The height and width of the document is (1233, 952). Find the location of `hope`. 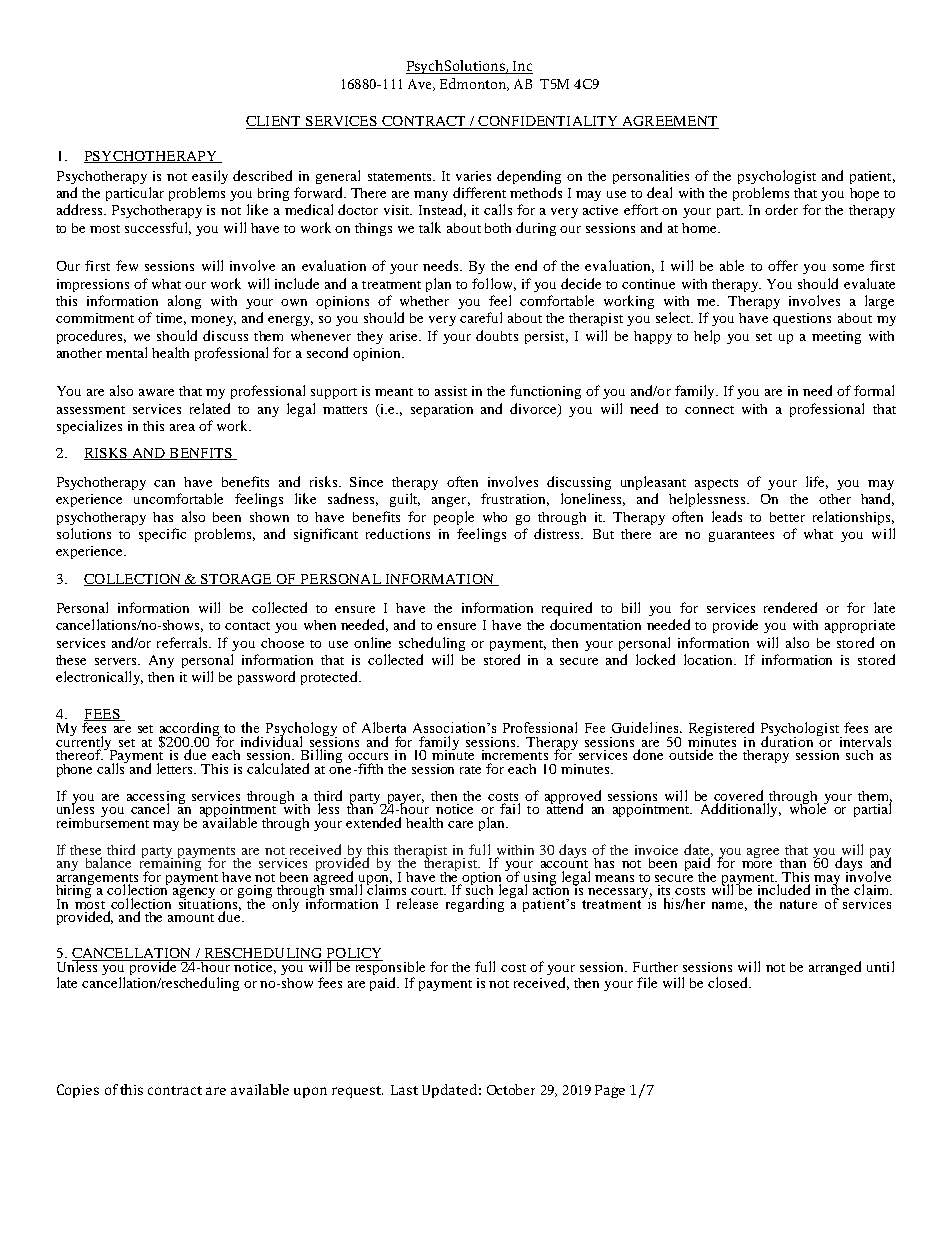

hope is located at coordinates (864, 194).
